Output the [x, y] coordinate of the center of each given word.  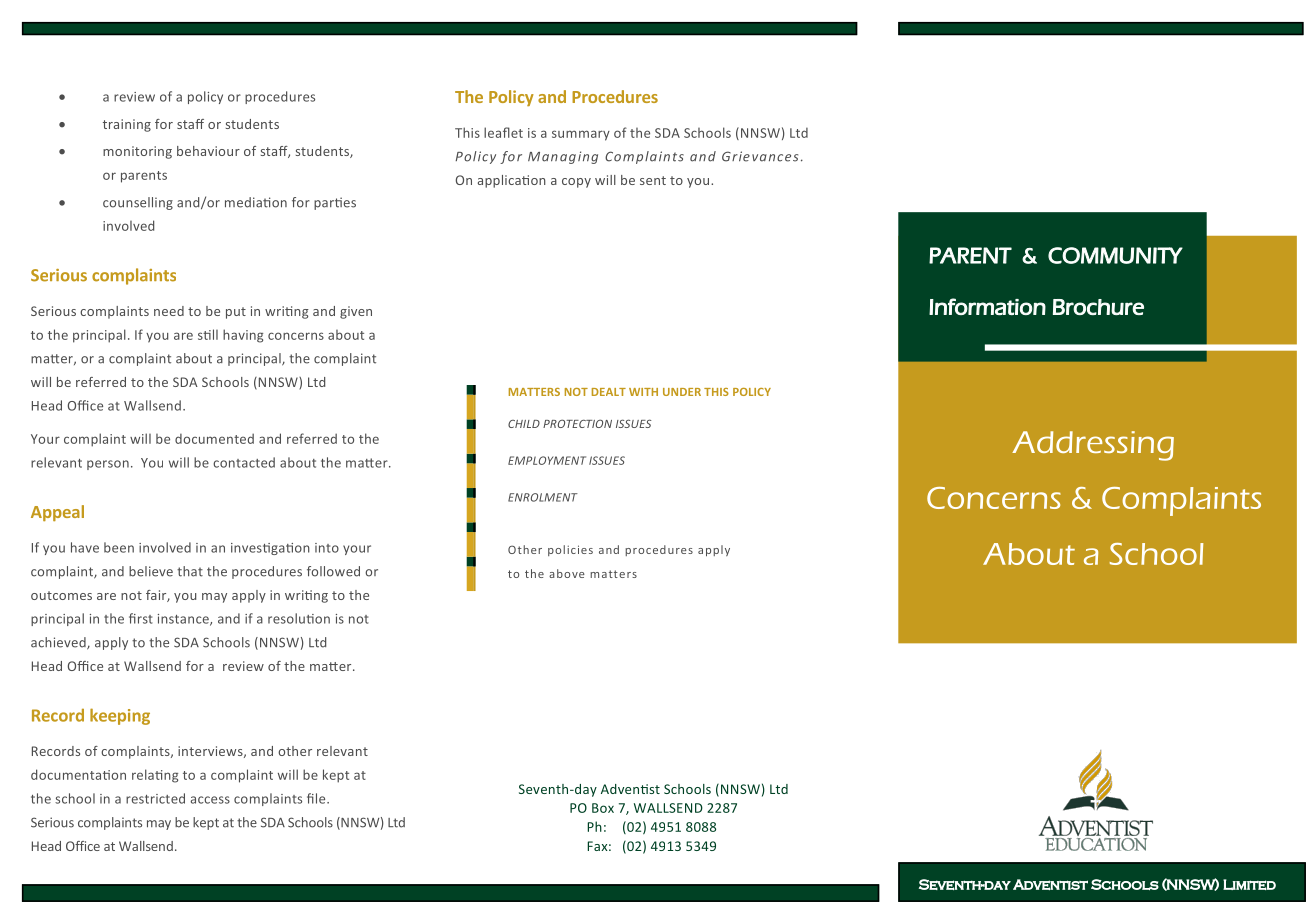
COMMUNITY [1115, 255]
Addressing [1093, 446]
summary [581, 135]
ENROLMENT [543, 497]
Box [603, 808]
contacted [244, 462]
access [210, 800]
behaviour [208, 151]
